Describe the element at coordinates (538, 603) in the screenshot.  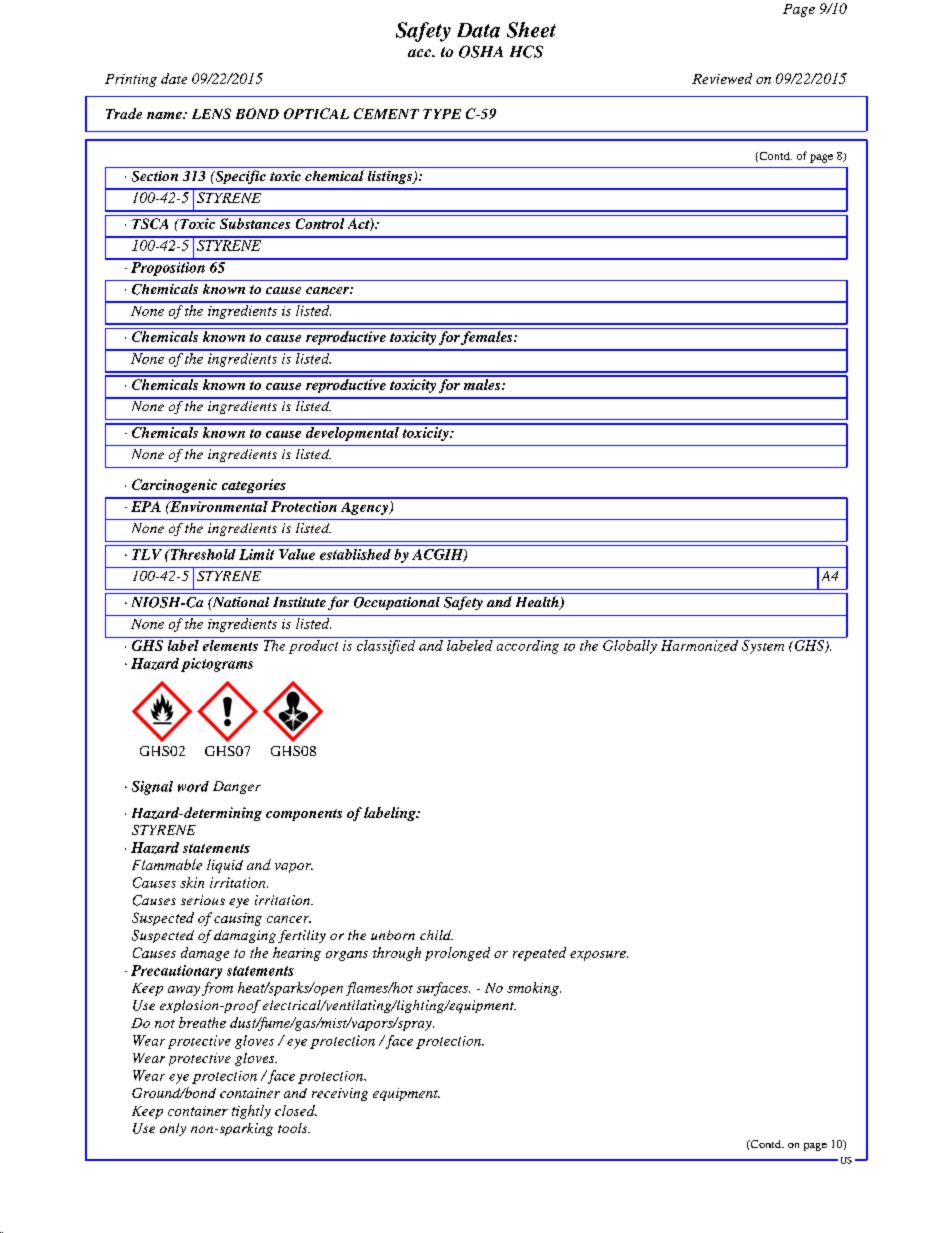
I see `Health` at that location.
